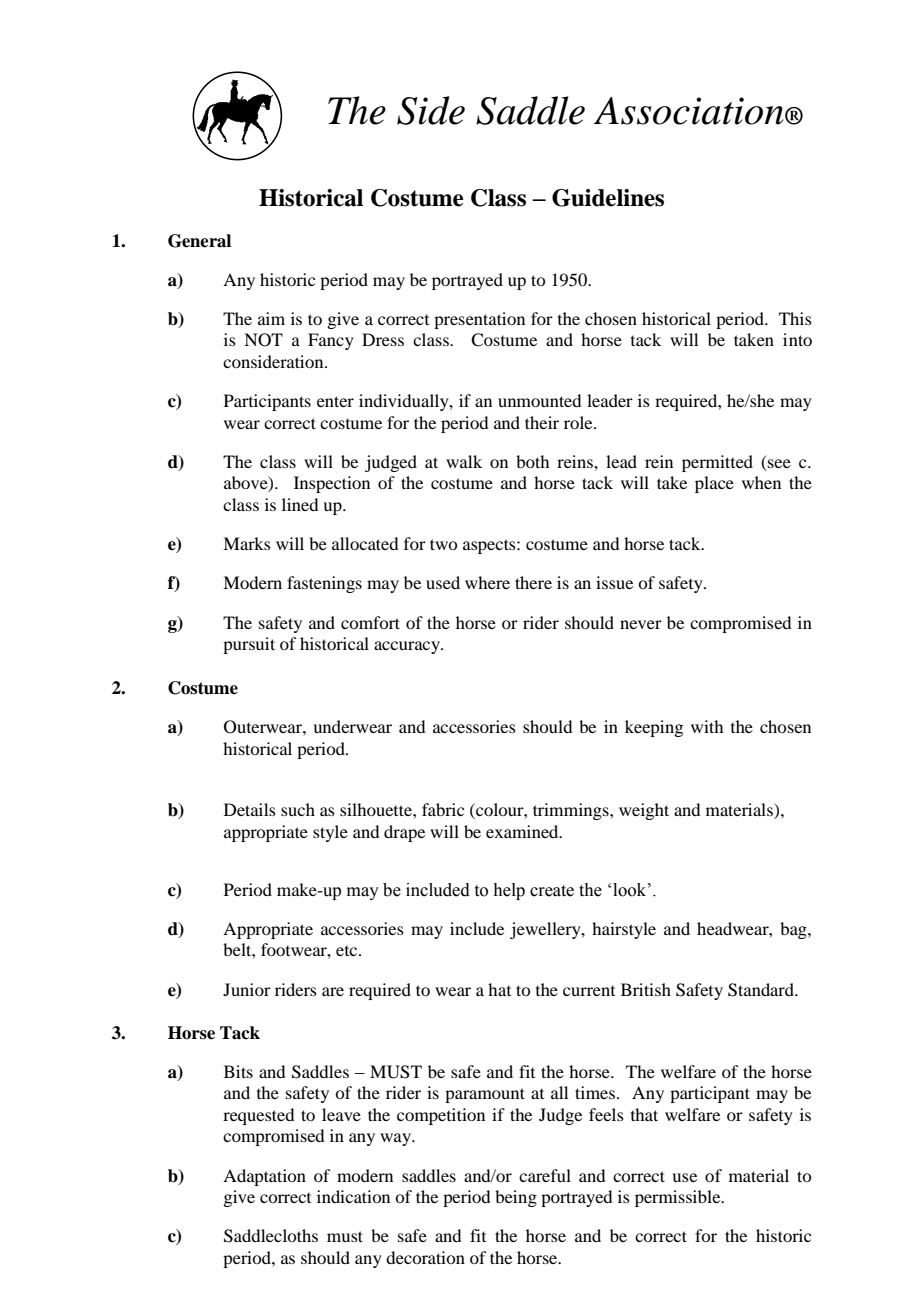 This screenshot has width=924, height=1308. Describe the element at coordinates (264, 1177) in the screenshot. I see `Adaptation` at that location.
